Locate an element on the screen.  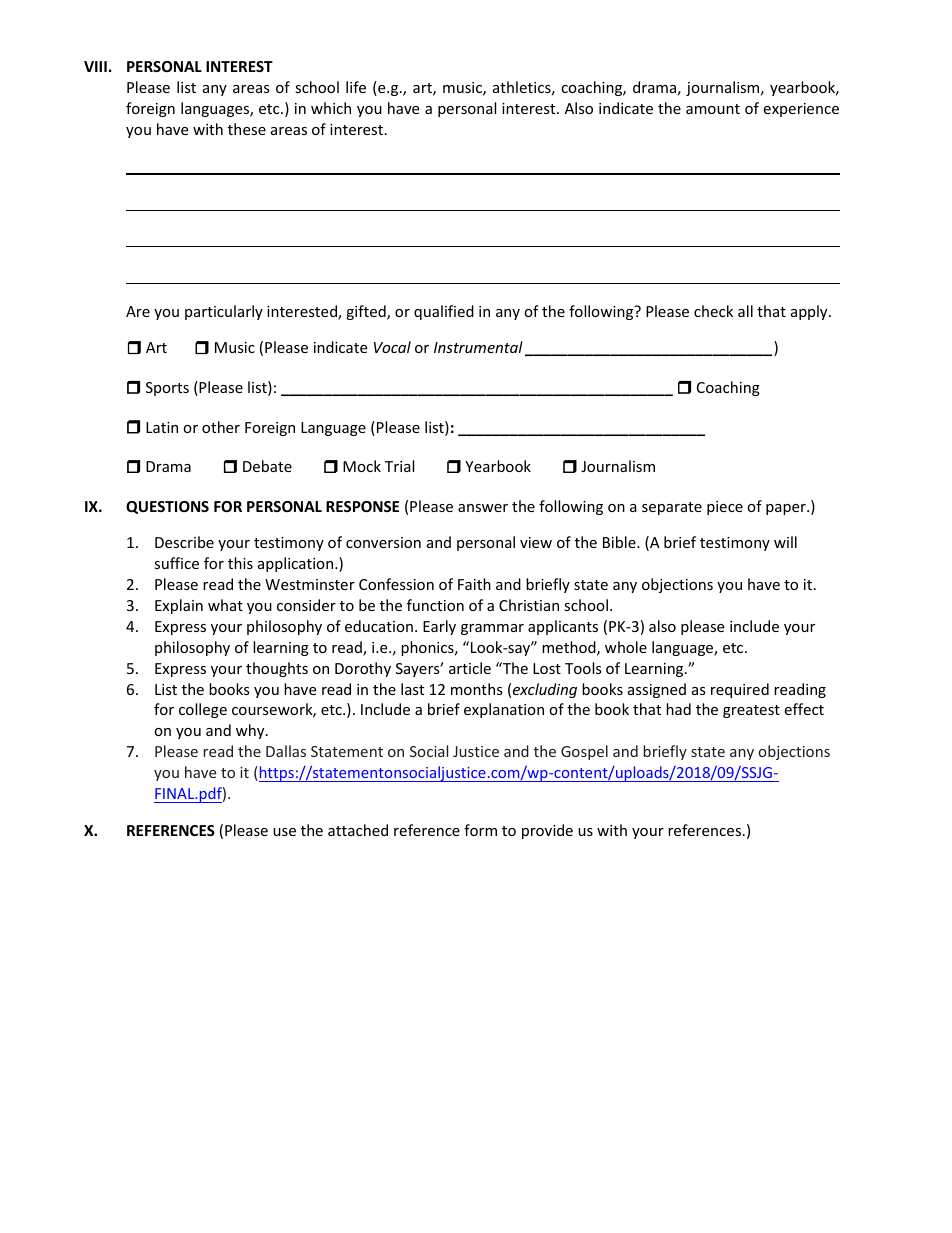
life is located at coordinates (356, 87).
